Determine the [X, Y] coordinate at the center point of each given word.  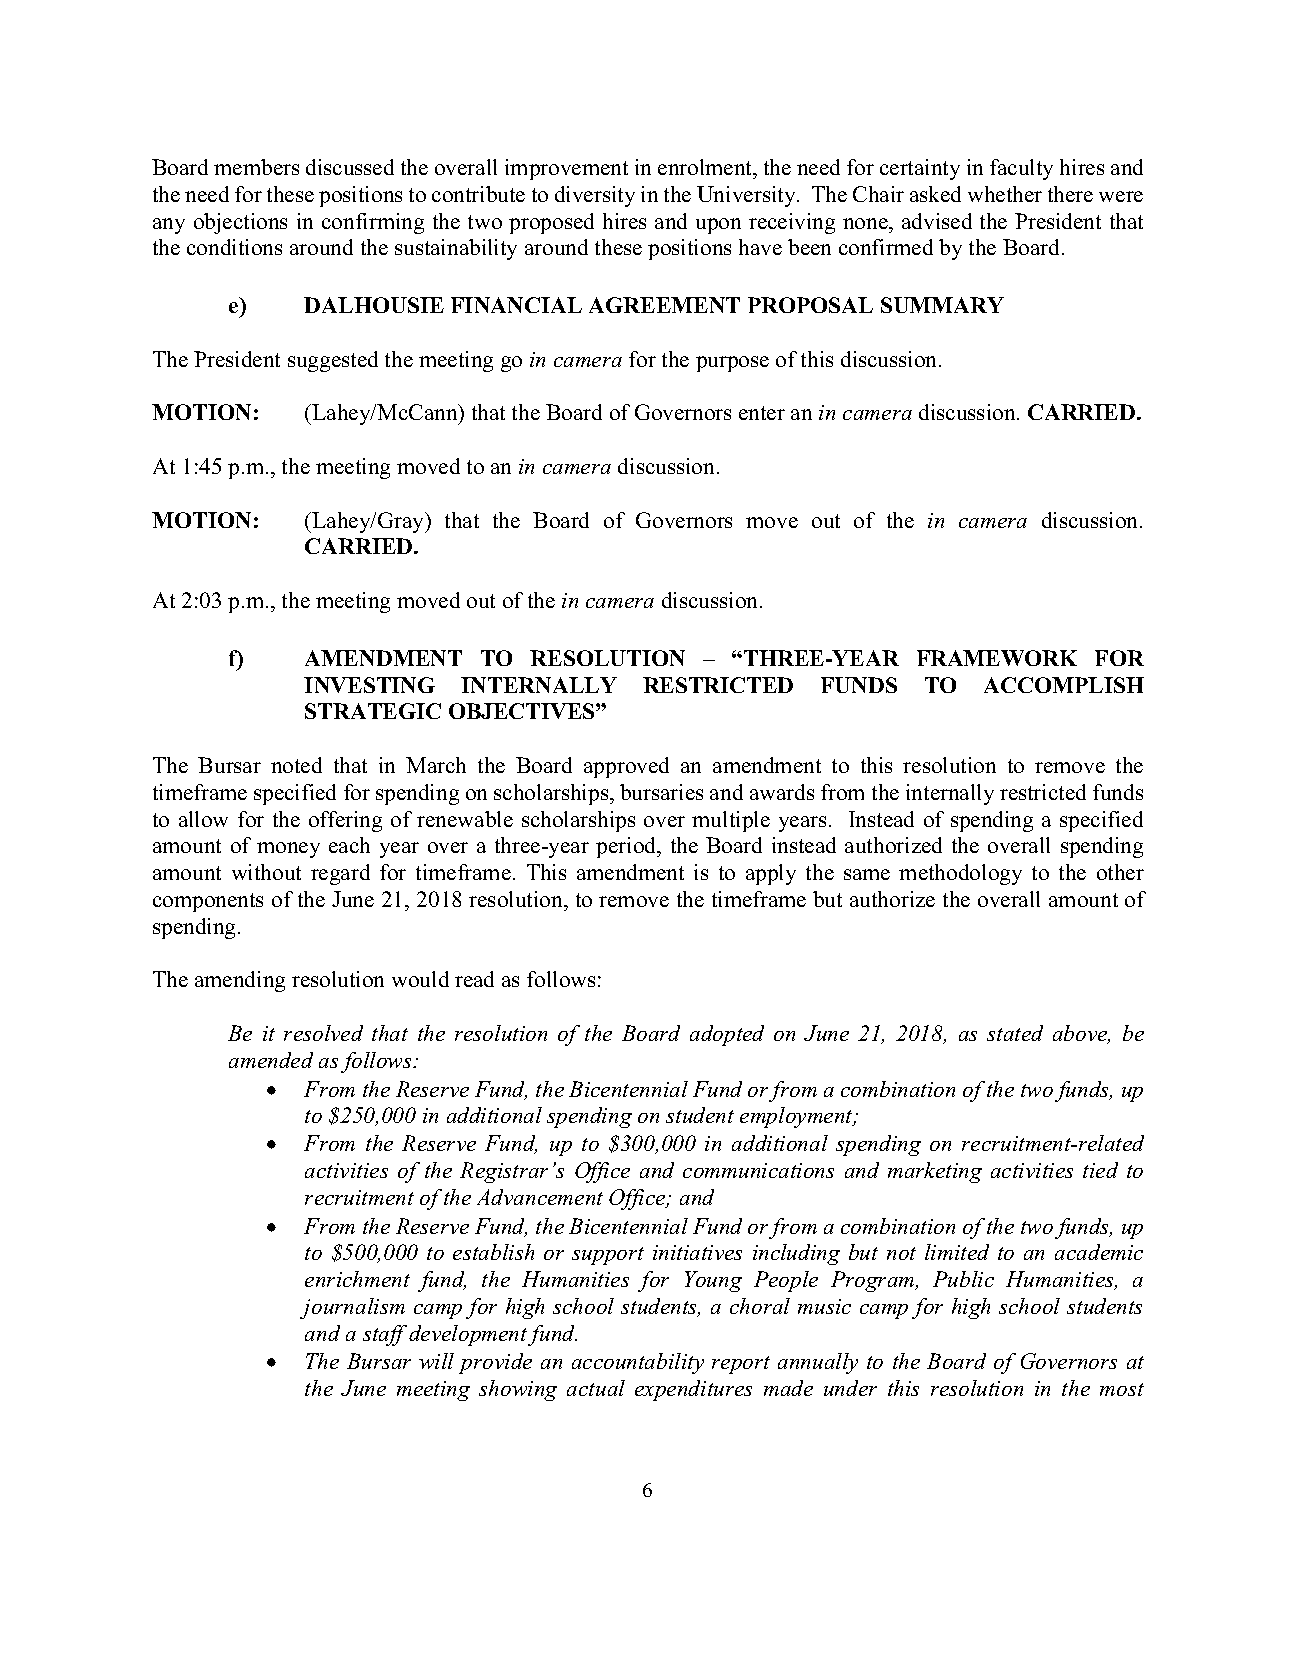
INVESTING [369, 685]
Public [963, 1279]
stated [1015, 1033]
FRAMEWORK [997, 658]
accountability [638, 1363]
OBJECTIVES [523, 711]
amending [240, 981]
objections [240, 223]
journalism [352, 1308]
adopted [727, 1035]
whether [1005, 194]
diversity [595, 196]
